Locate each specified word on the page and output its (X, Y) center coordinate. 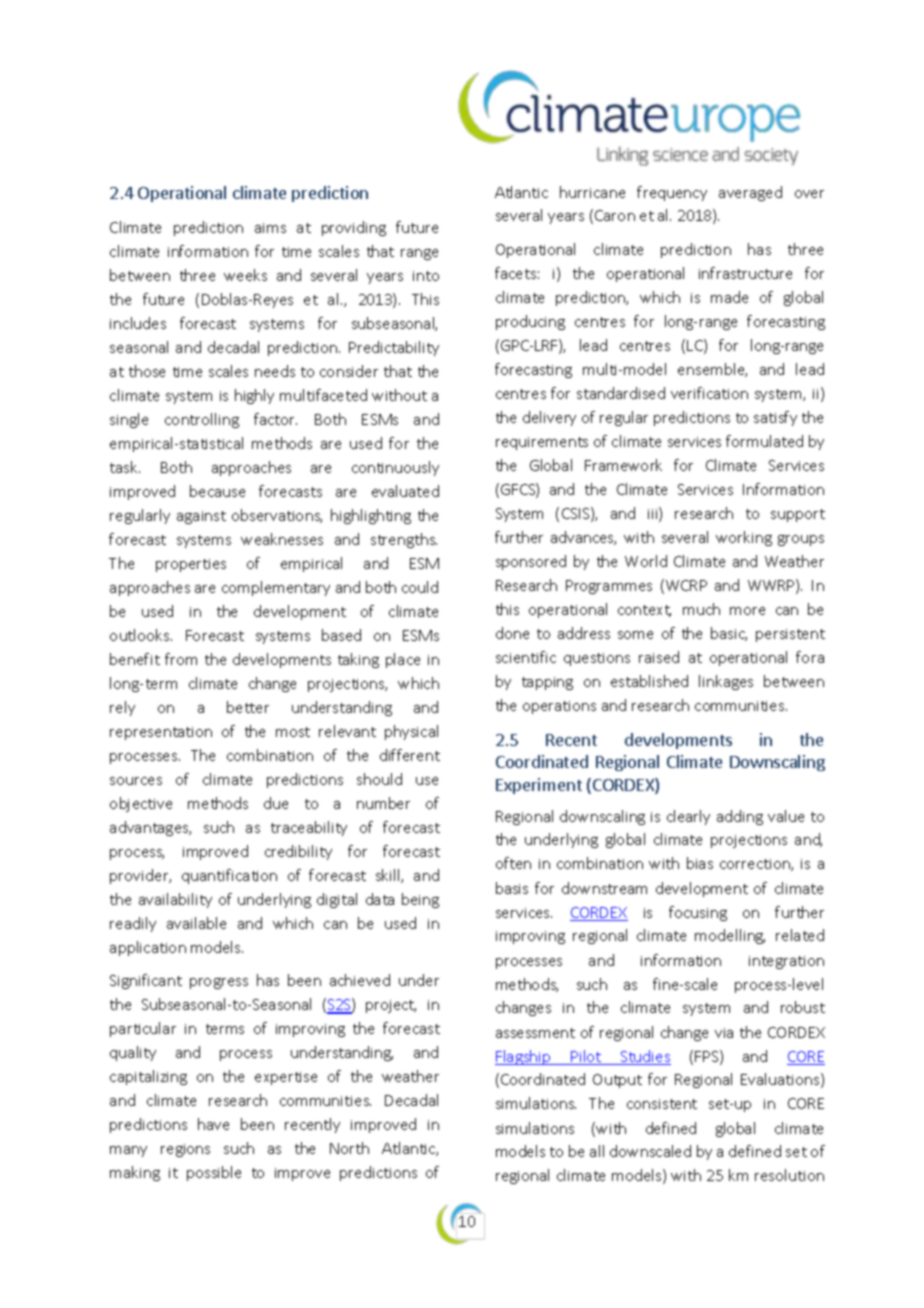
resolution (789, 1175)
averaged (750, 193)
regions (185, 1150)
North (349, 1148)
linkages (726, 682)
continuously (395, 468)
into (426, 276)
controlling (202, 420)
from (181, 659)
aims (270, 228)
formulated (764, 441)
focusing (698, 913)
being (420, 900)
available (196, 923)
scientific (526, 657)
